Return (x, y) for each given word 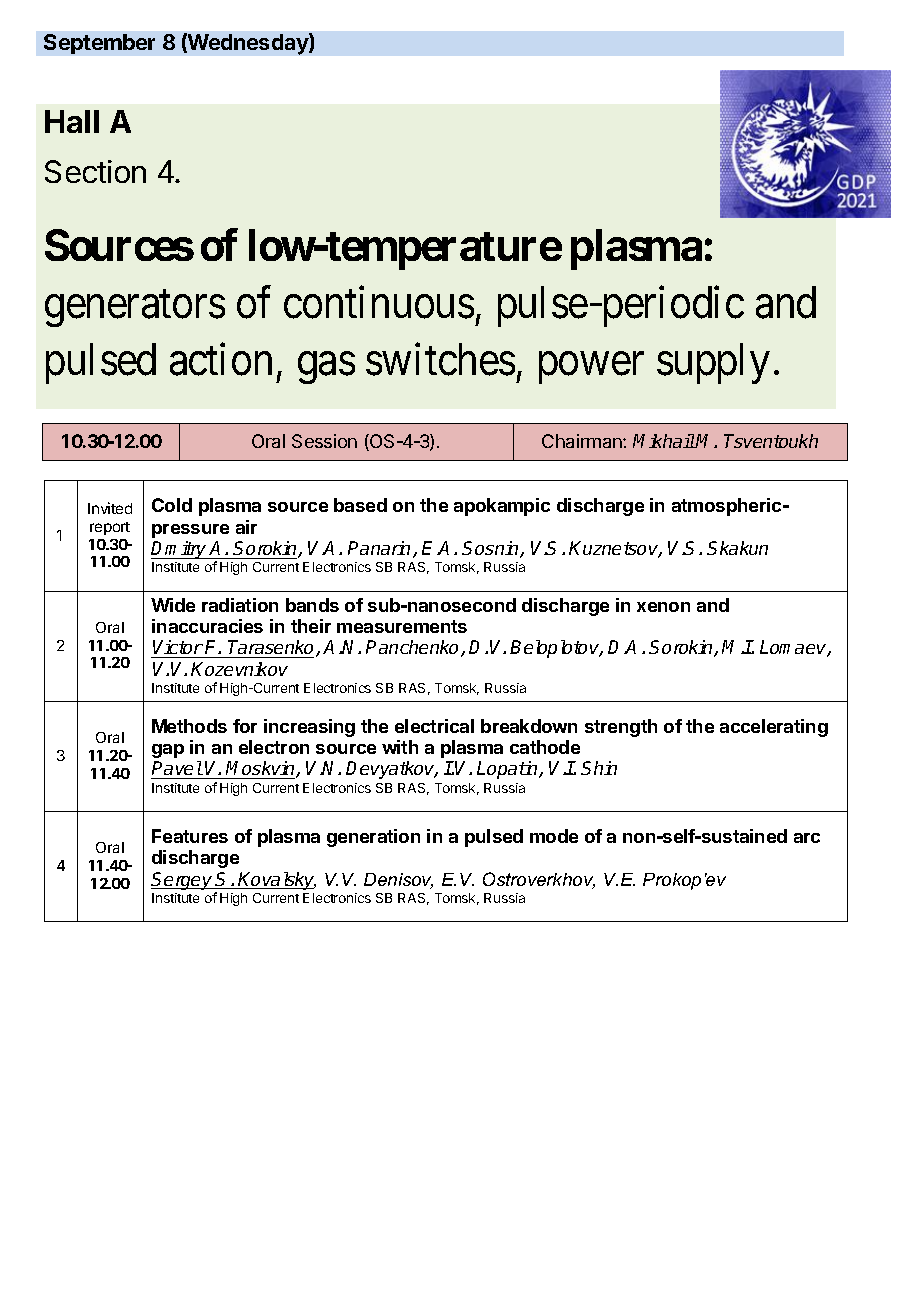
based (360, 505)
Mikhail (664, 441)
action (221, 359)
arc (807, 838)
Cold (172, 505)
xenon (663, 607)
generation (373, 838)
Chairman (583, 441)
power (591, 368)
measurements (402, 626)
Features (190, 836)
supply (713, 363)
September (99, 44)
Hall (72, 121)
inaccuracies (207, 626)
